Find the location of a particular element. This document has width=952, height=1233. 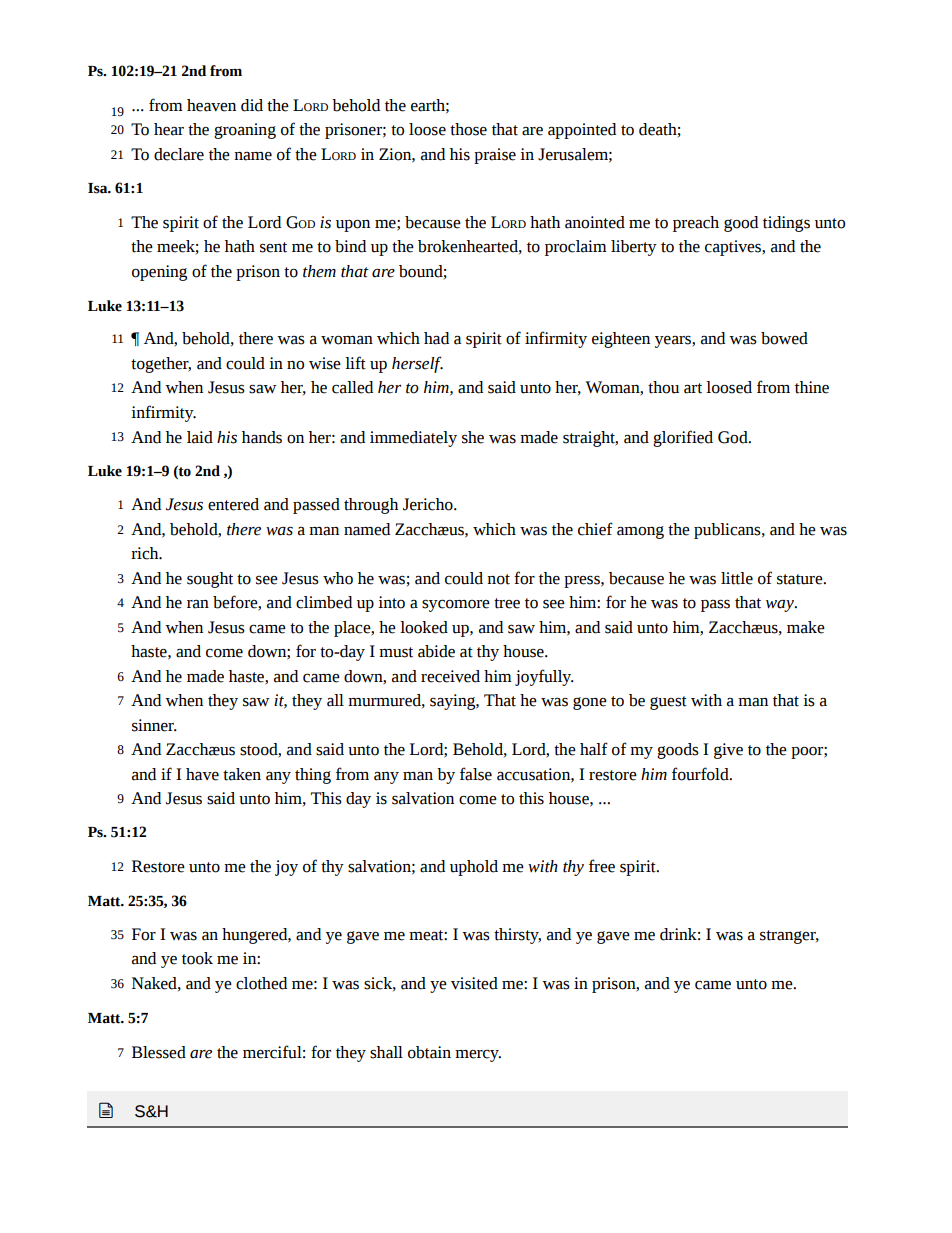

Blessed is located at coordinates (159, 1052).
